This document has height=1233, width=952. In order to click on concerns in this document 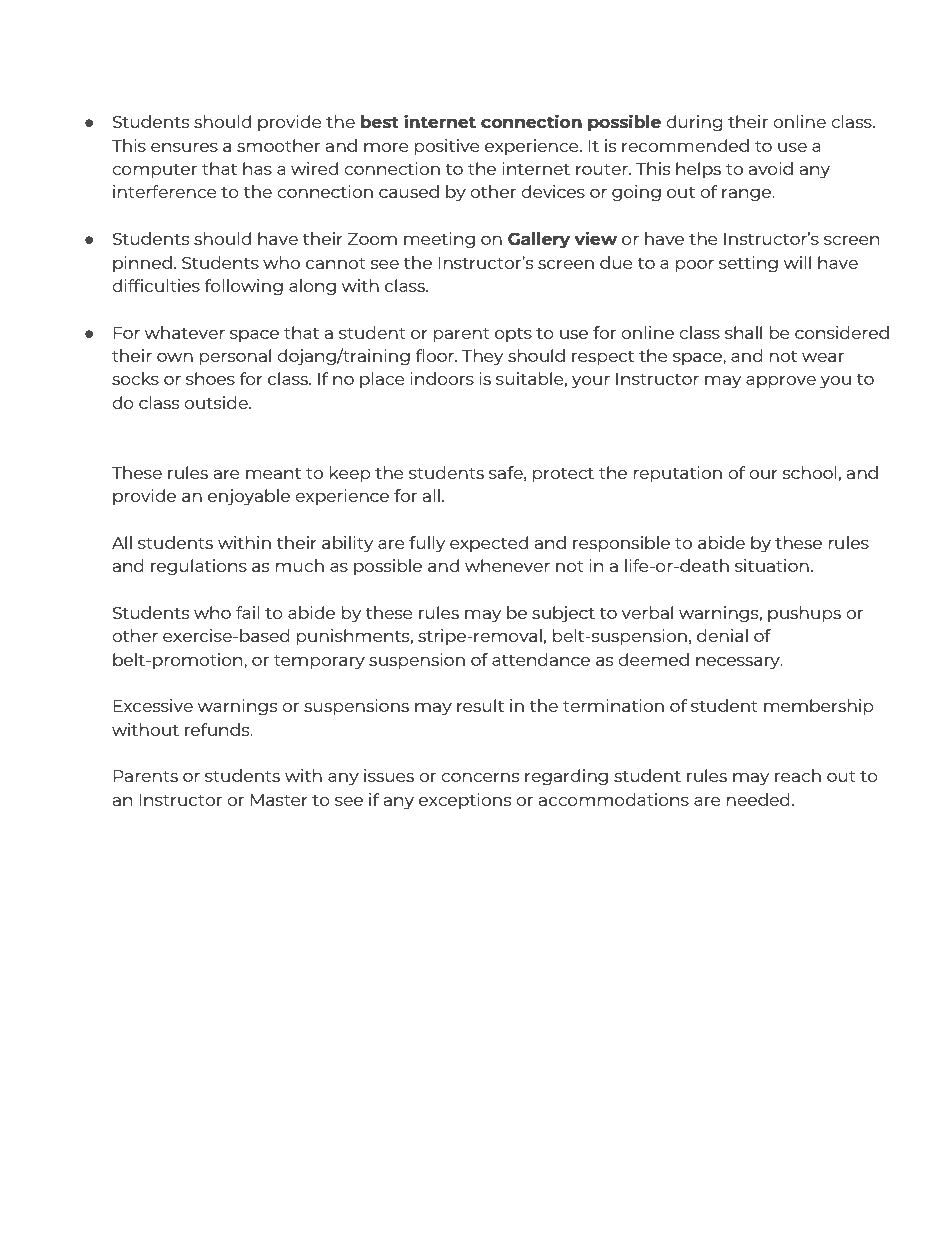, I will do `click(480, 777)`.
